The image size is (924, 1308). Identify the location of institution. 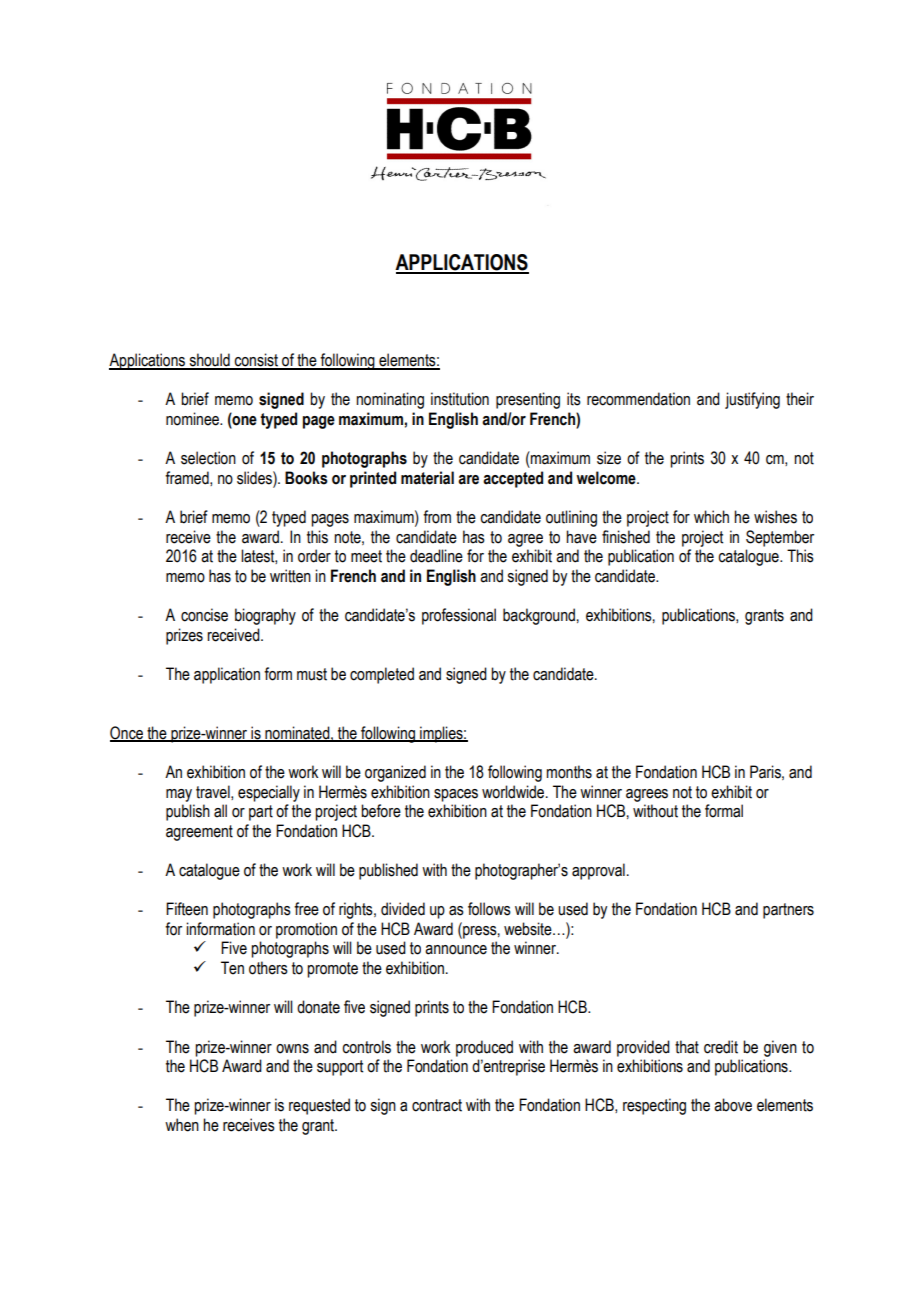
(460, 399).
